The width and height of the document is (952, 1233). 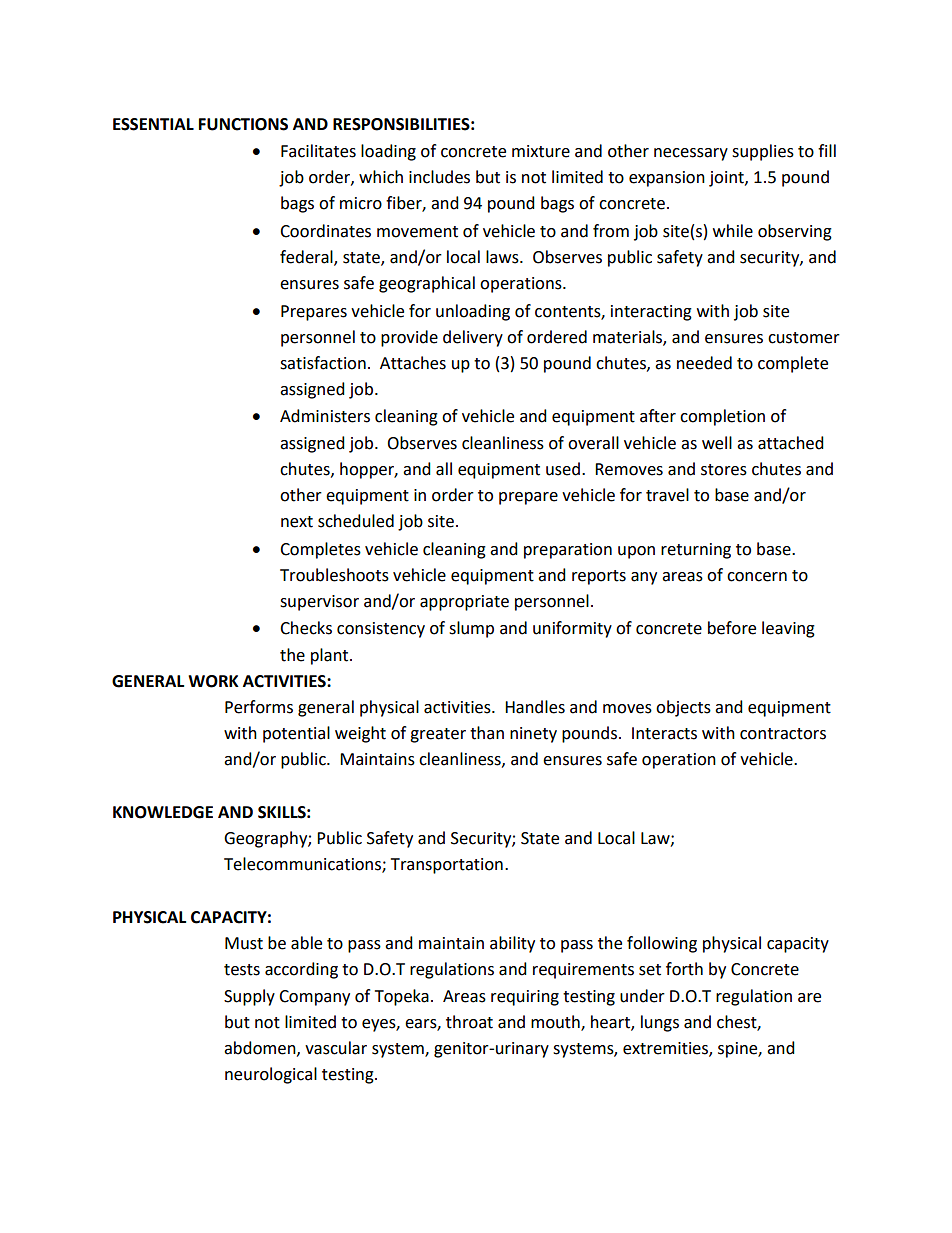 What do you see at coordinates (306, 628) in the document?
I see `Checks` at bounding box center [306, 628].
